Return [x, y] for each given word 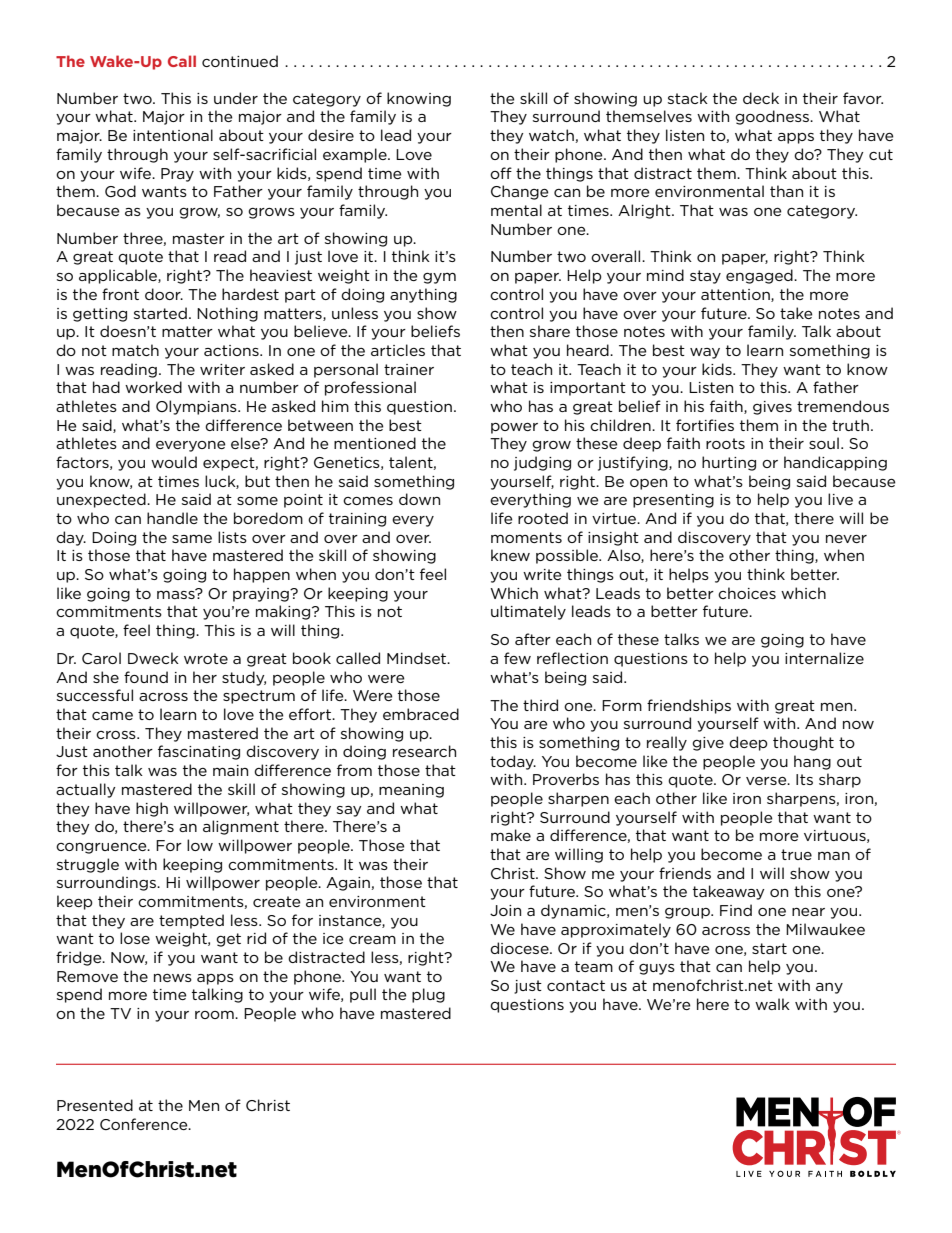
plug [428, 995]
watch [551, 135]
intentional [173, 135]
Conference [145, 1124]
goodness [773, 117]
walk [772, 1004]
